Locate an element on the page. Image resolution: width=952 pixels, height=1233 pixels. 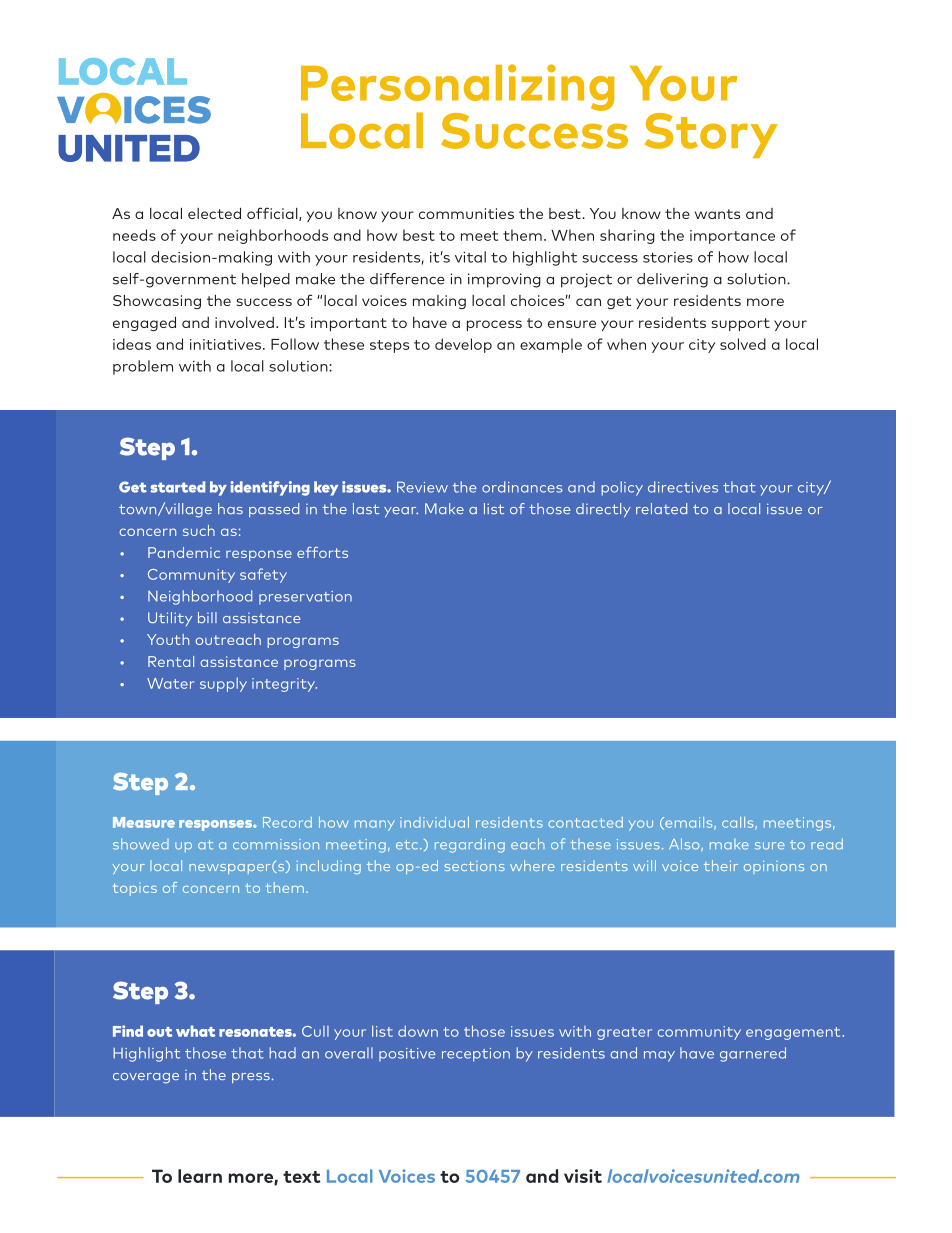
visit is located at coordinates (583, 1176).
